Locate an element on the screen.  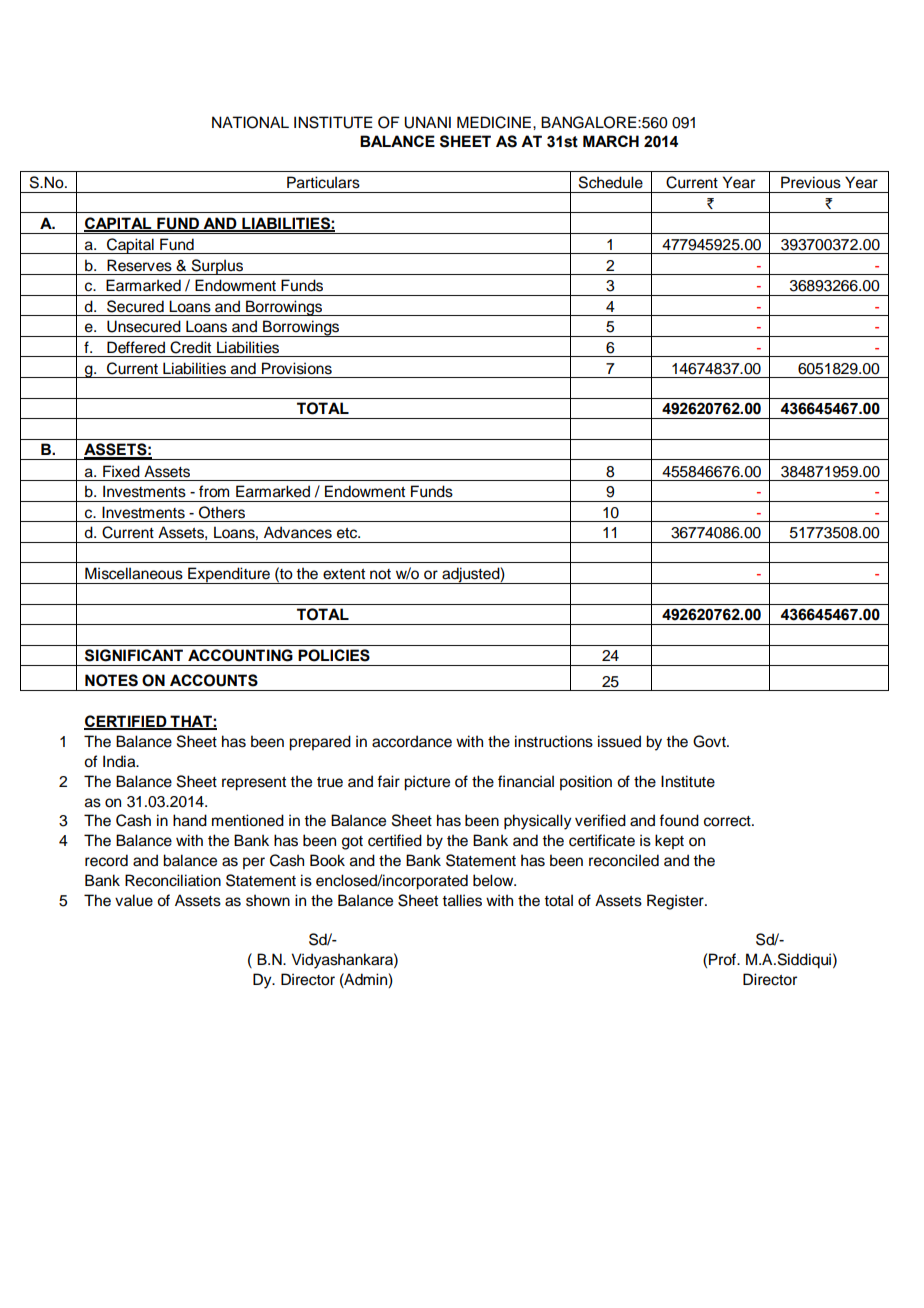
from is located at coordinates (214, 491).
